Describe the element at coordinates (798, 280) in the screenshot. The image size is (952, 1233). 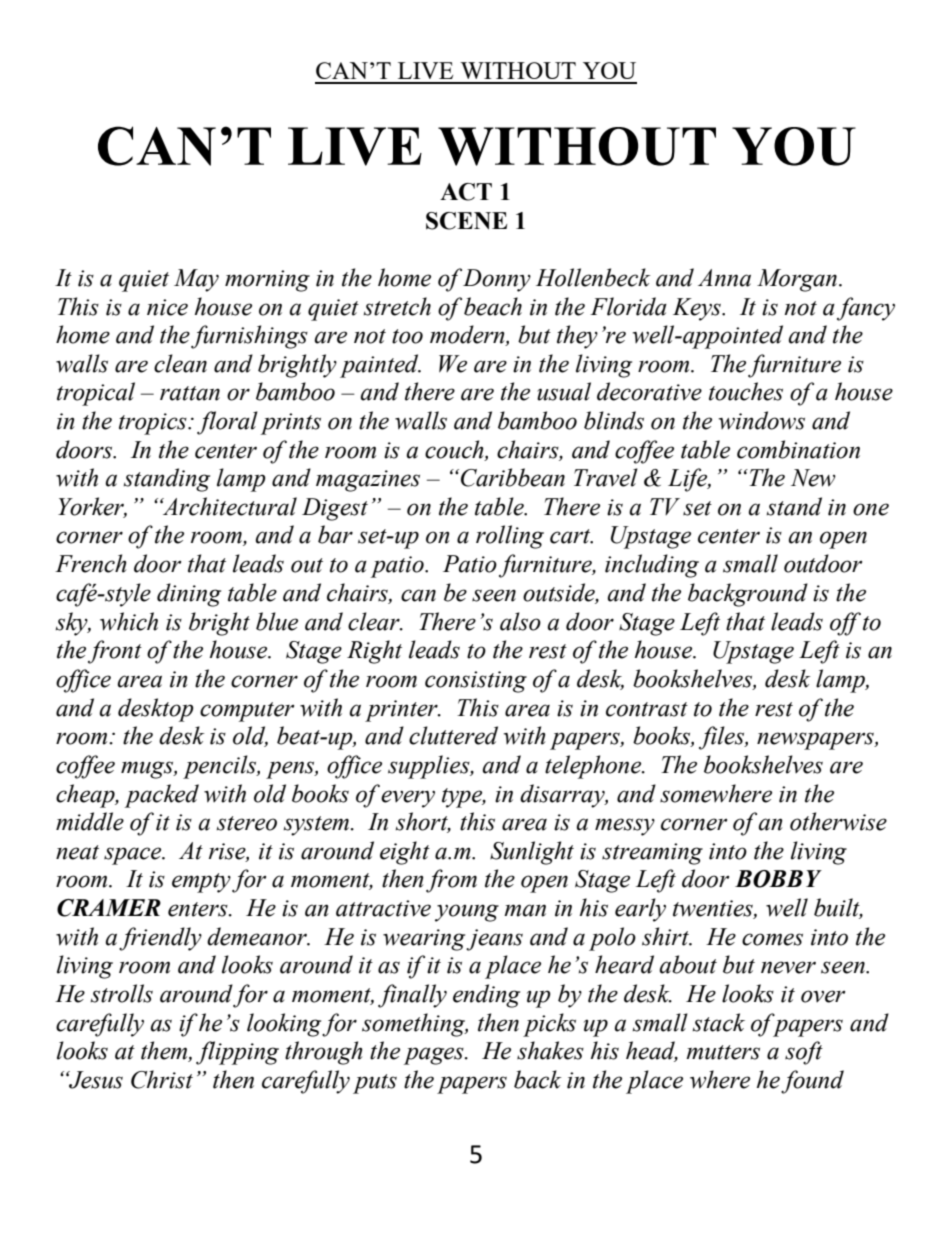
I see `Morgan` at that location.
